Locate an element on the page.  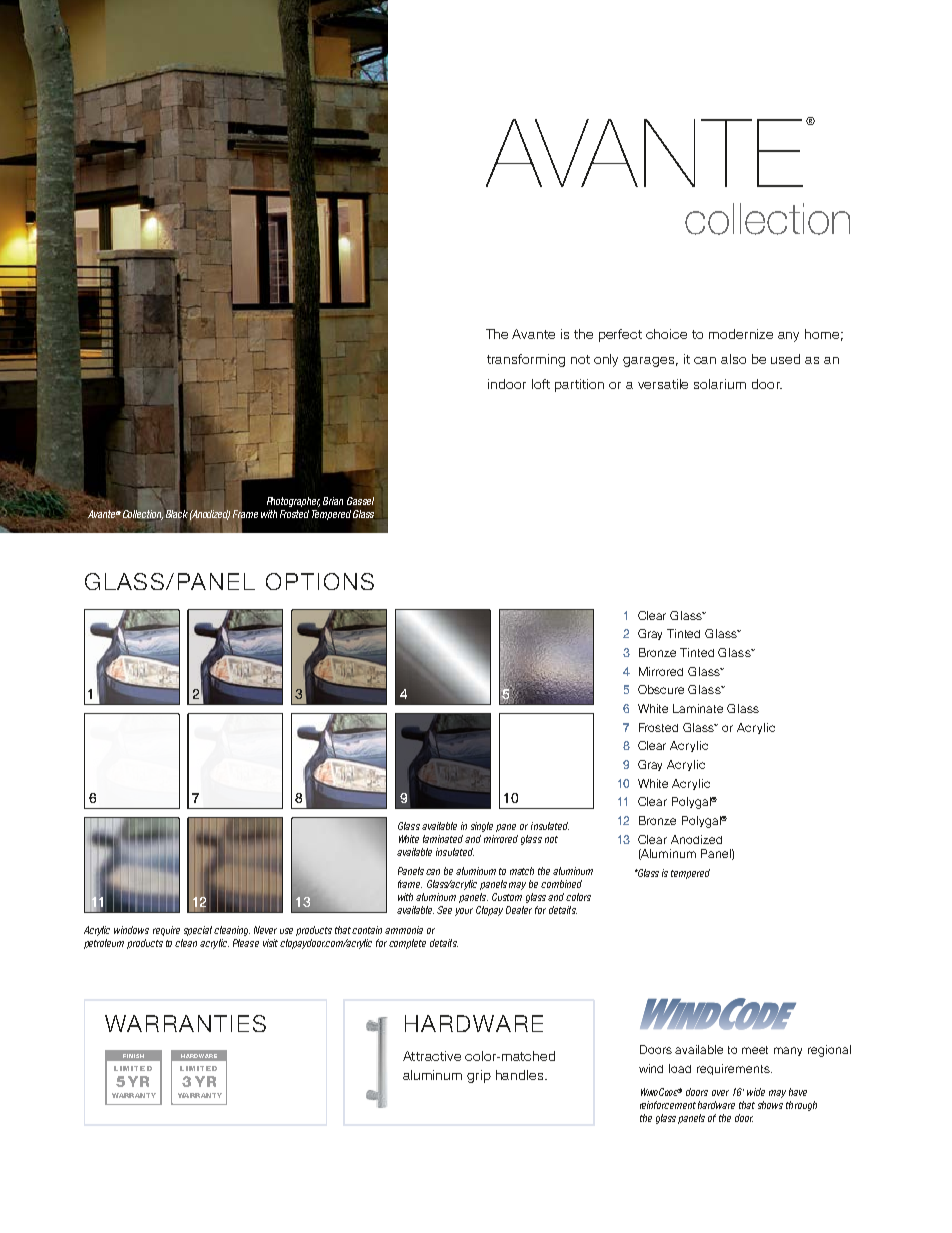
Photographer is located at coordinates (293, 502).
